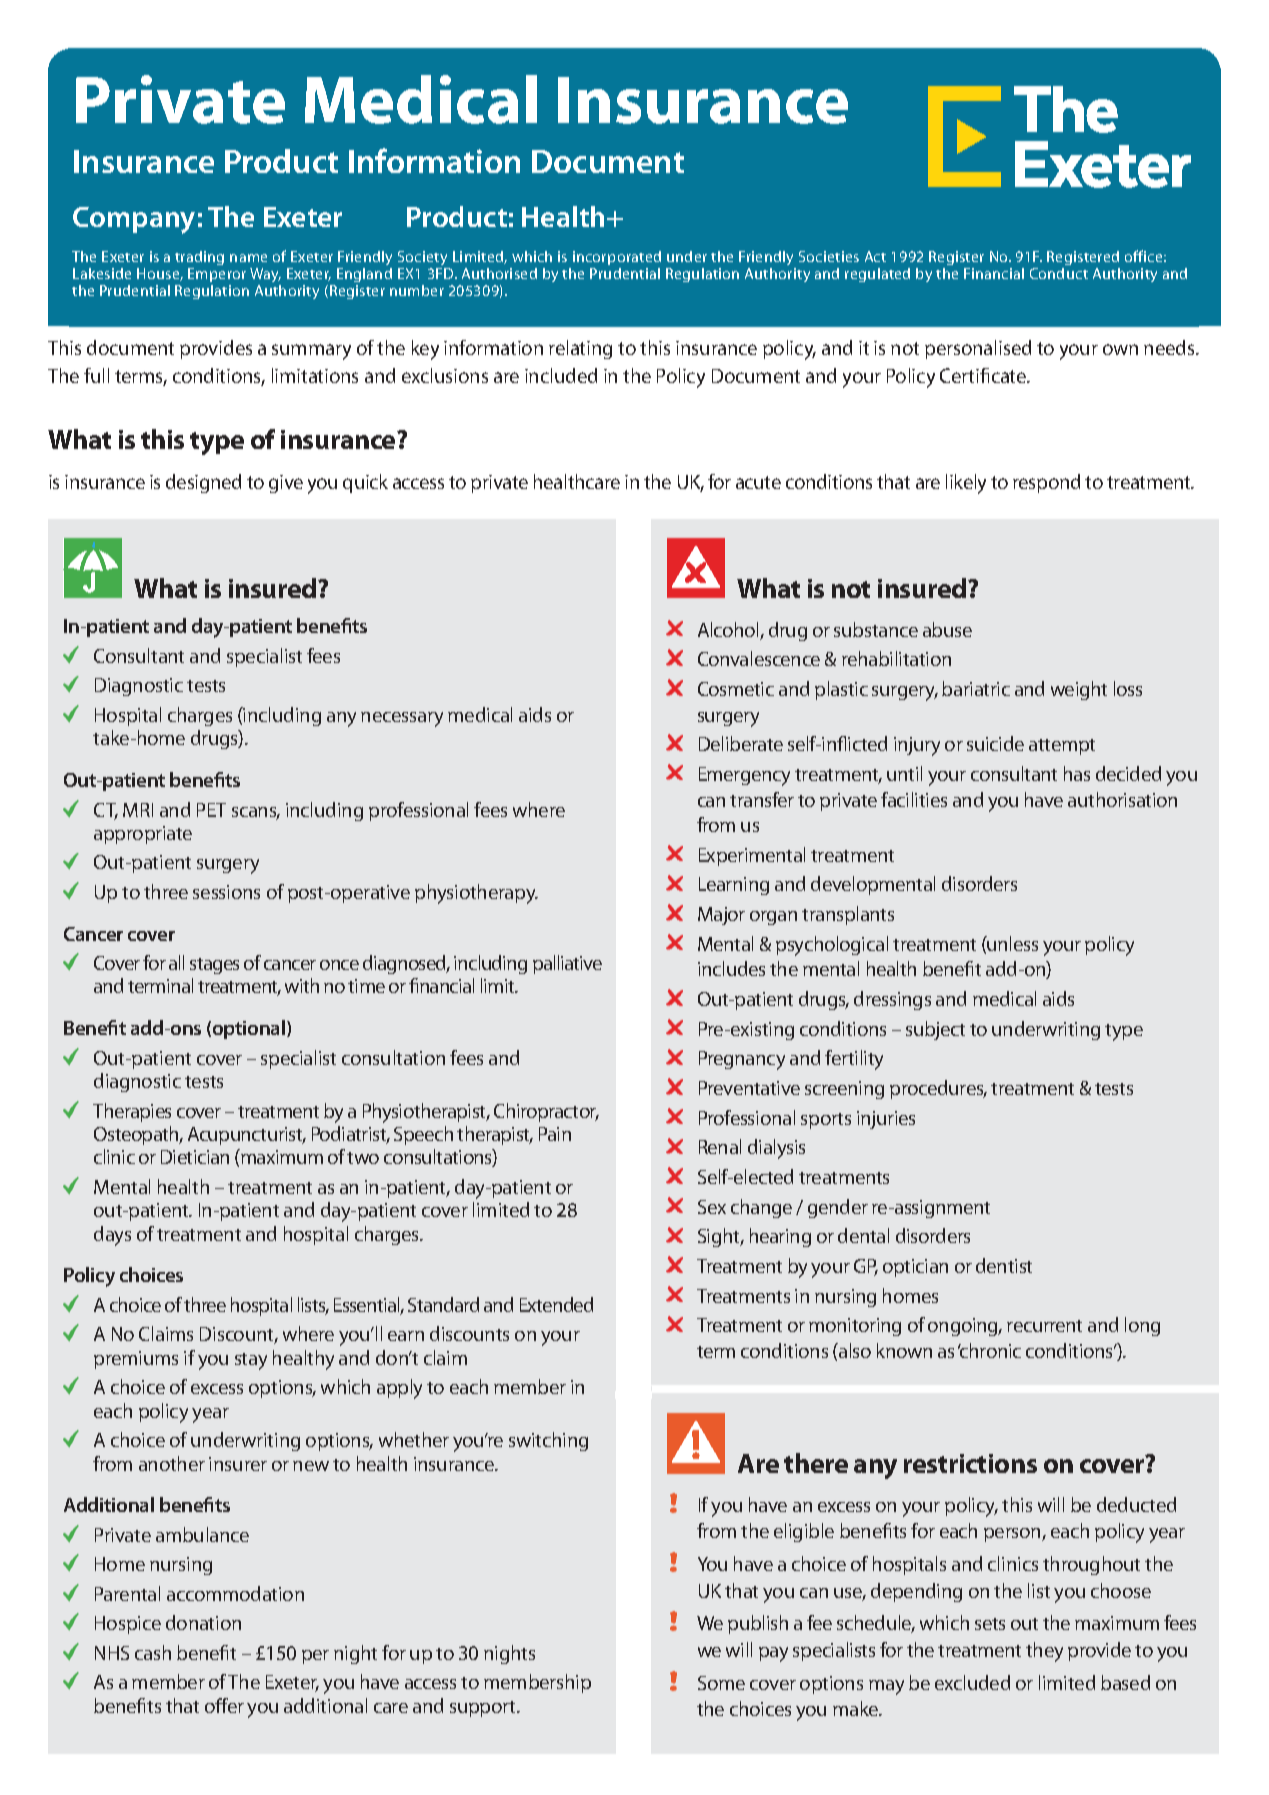  I want to click on optician, so click(915, 1268).
